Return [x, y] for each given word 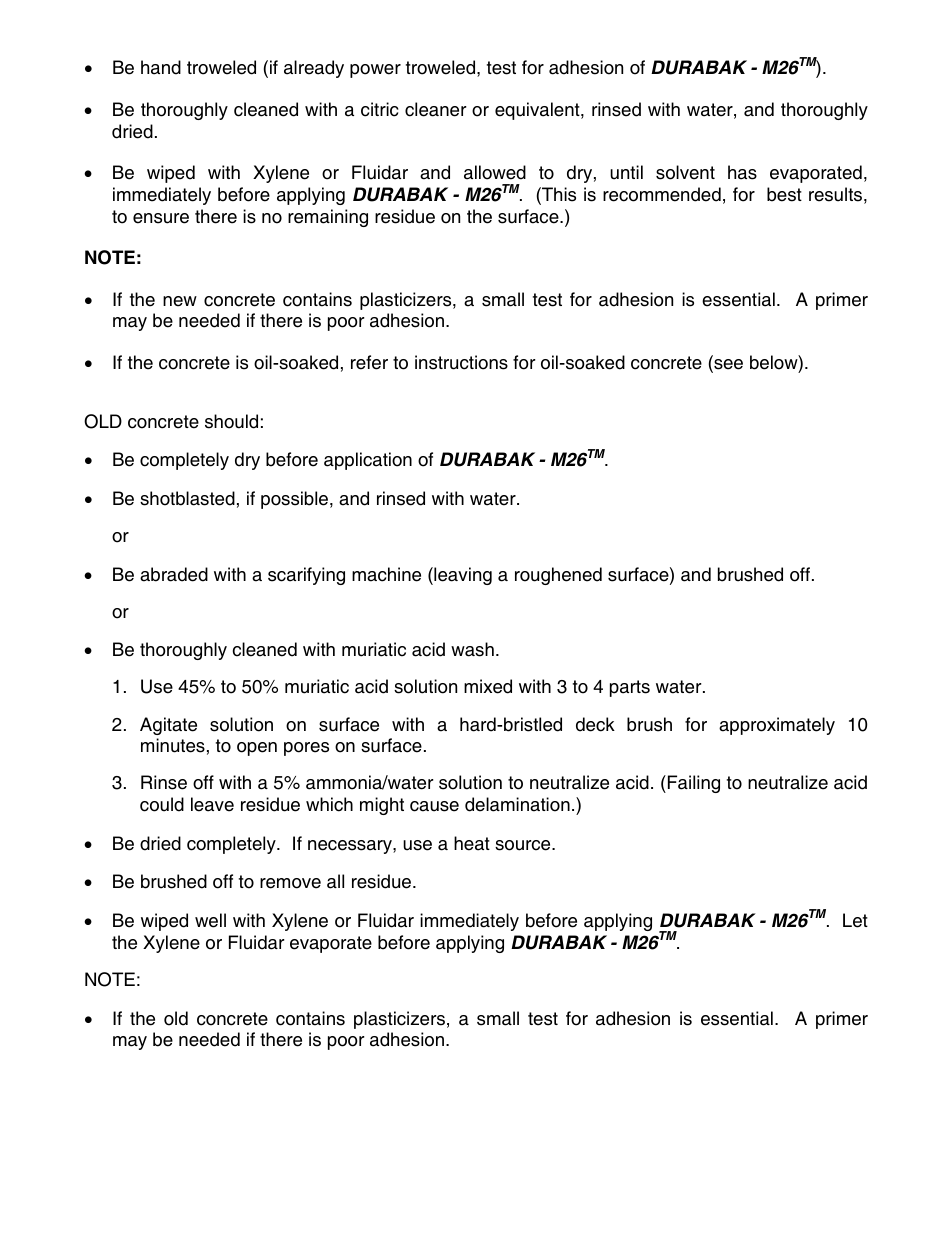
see [727, 365]
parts [630, 688]
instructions [461, 362]
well [210, 920]
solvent [685, 172]
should [231, 421]
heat [472, 843]
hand [161, 67]
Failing [692, 784]
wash [472, 649]
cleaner [436, 109]
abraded [174, 574]
